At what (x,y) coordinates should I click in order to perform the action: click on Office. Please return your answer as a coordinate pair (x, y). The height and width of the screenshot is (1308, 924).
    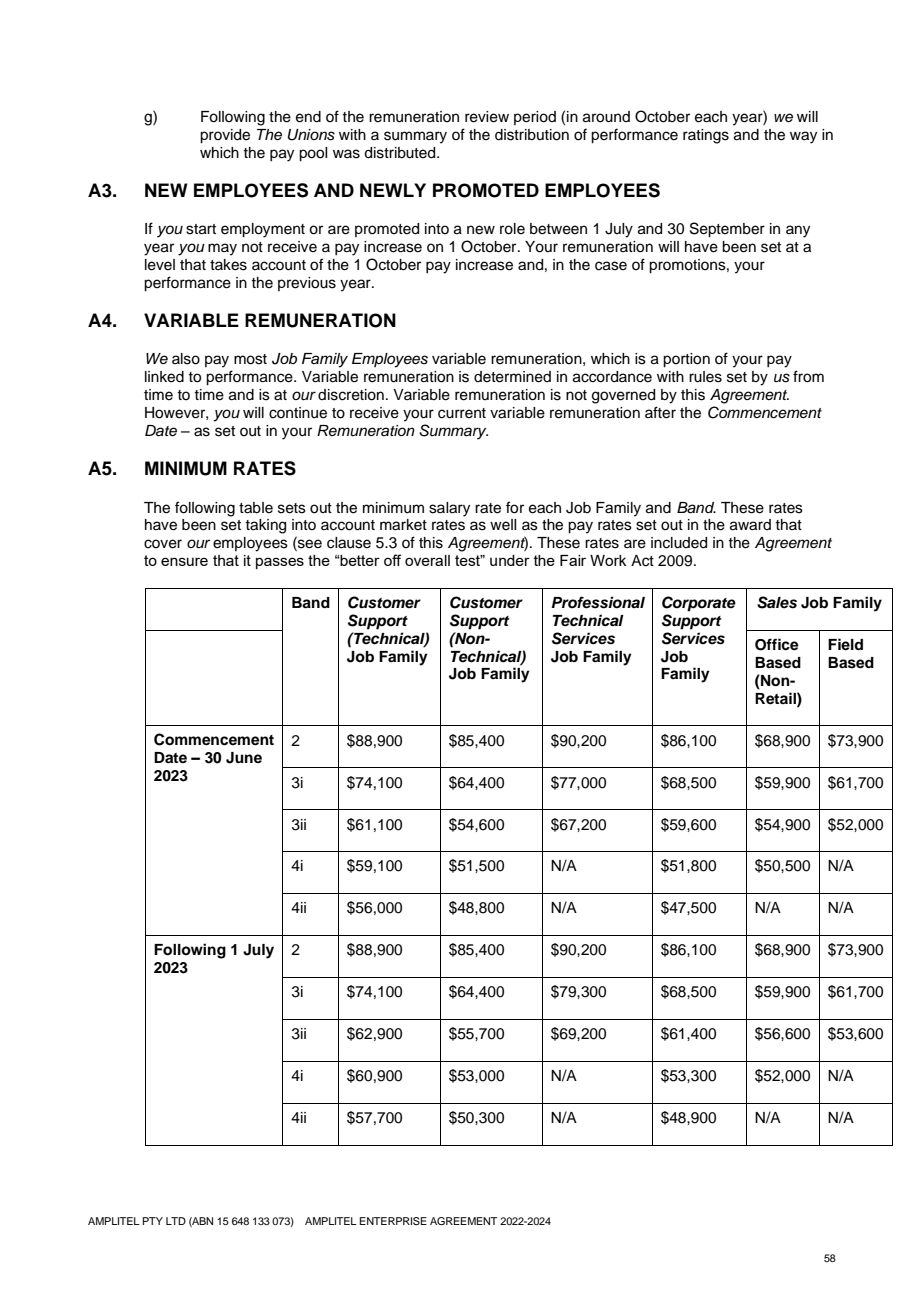
    Looking at the image, I should click on (777, 644).
